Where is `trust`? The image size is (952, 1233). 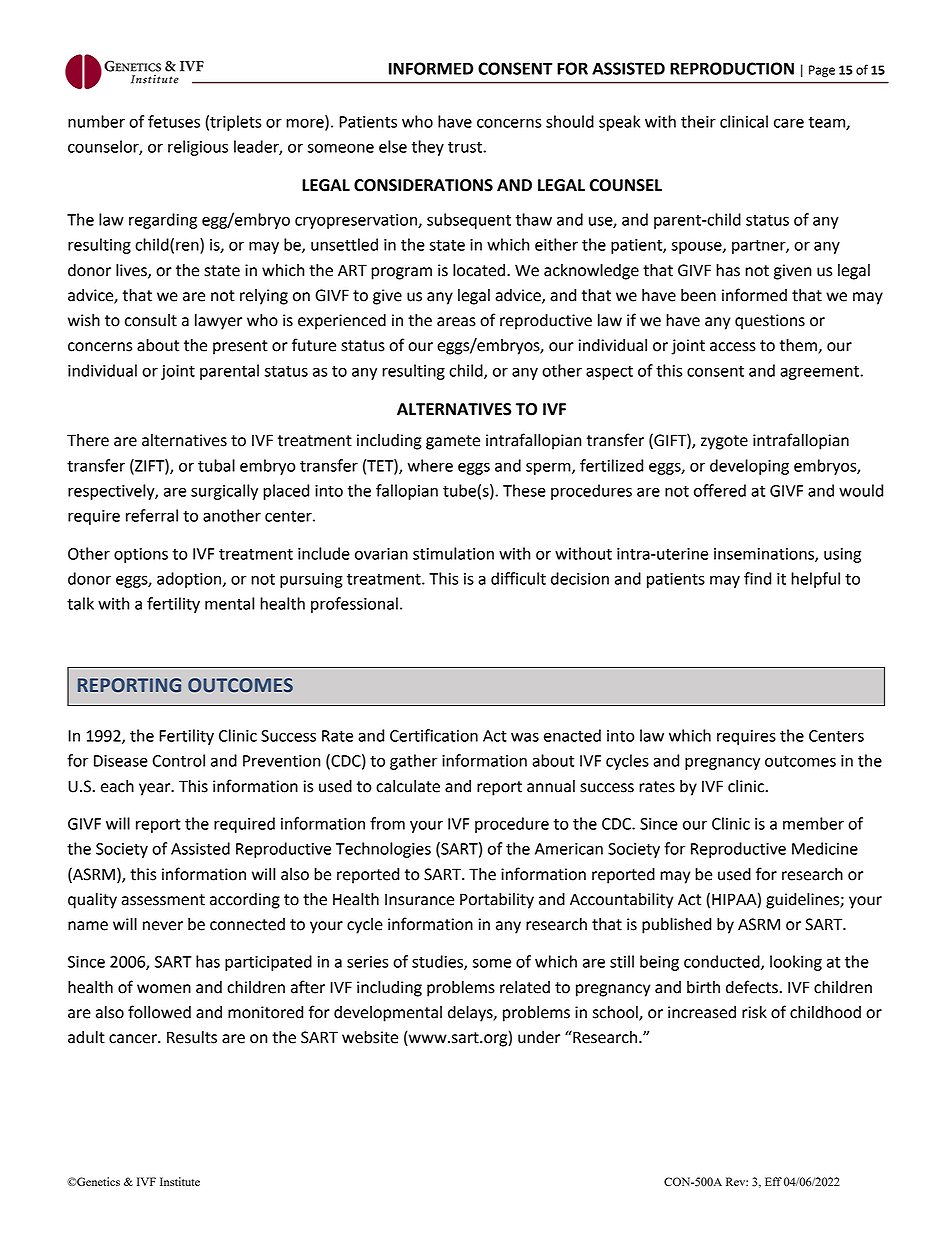 trust is located at coordinates (466, 147).
